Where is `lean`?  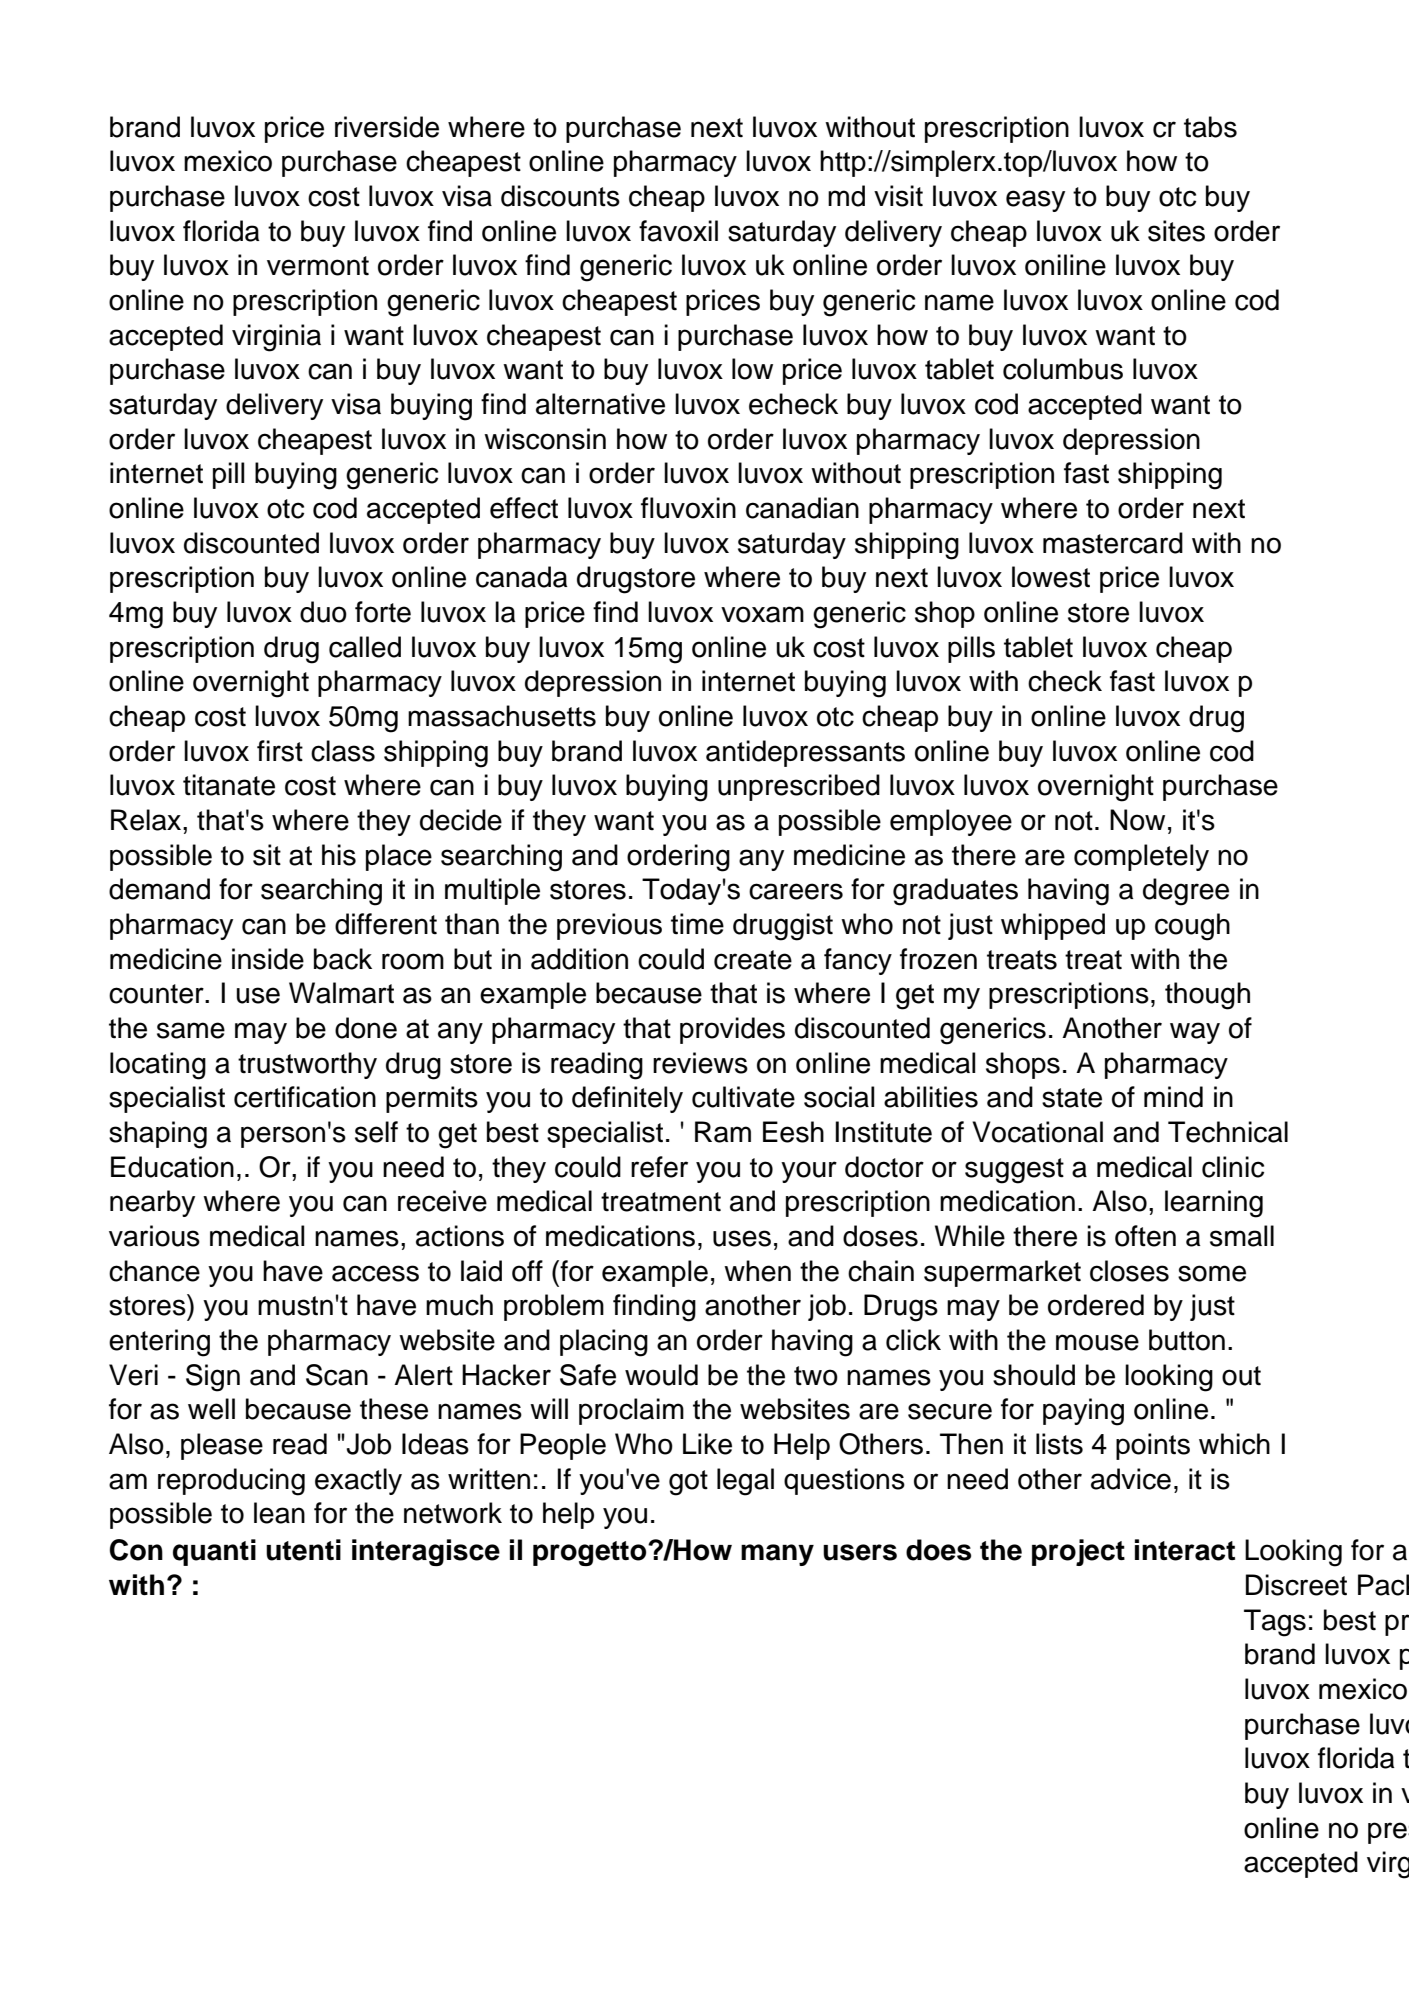
lean is located at coordinates (279, 1513).
